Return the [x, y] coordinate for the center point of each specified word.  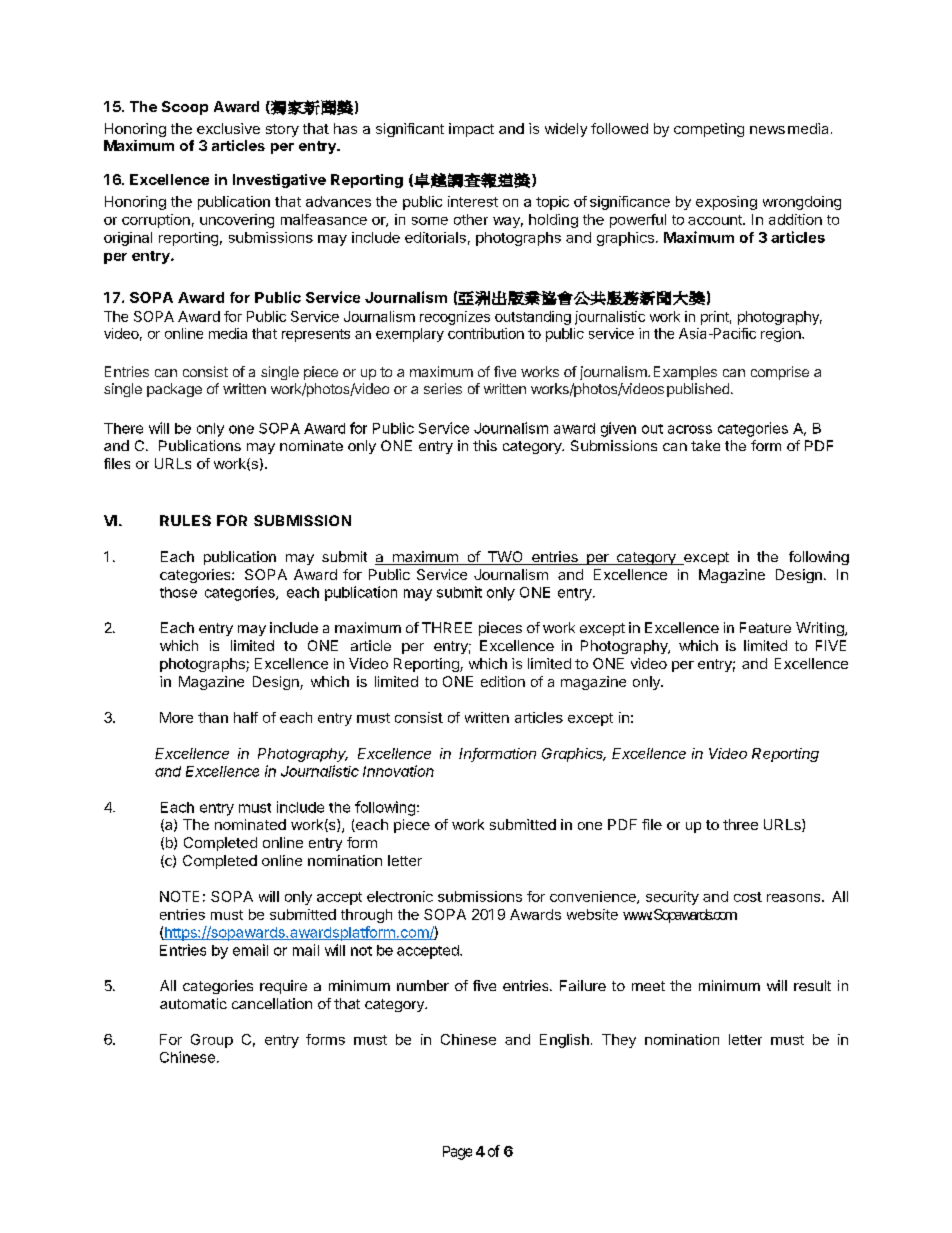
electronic [400, 896]
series [443, 388]
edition [503, 681]
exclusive [228, 128]
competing [709, 130]
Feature [765, 627]
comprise [780, 373]
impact [471, 130]
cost [748, 897]
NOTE [179, 896]
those [178, 592]
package [174, 390]
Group [212, 1041]
